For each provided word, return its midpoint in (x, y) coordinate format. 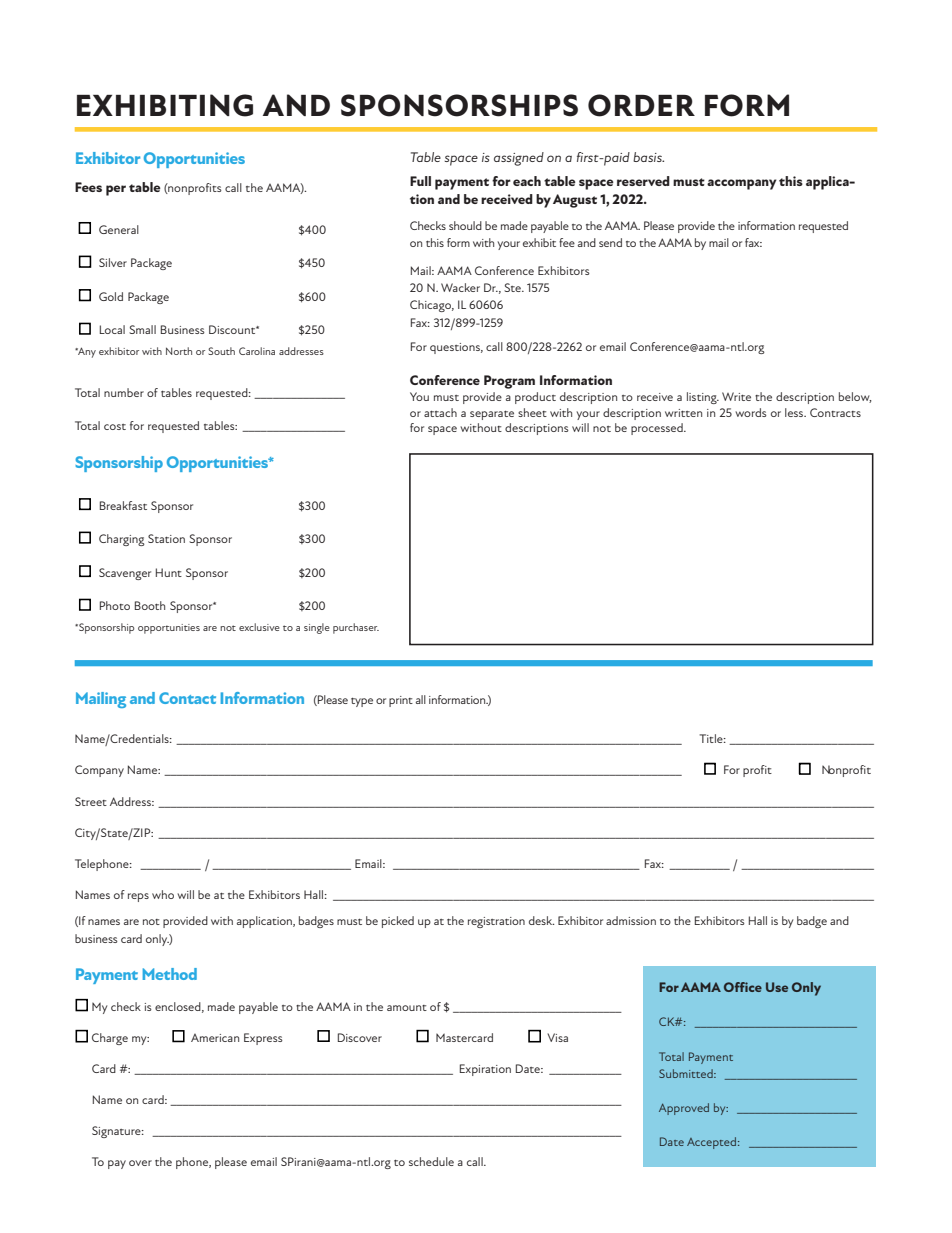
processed (658, 429)
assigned (519, 159)
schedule (431, 1161)
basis (648, 157)
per (116, 190)
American (215, 1038)
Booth (150, 605)
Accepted (711, 1143)
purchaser (356, 628)
